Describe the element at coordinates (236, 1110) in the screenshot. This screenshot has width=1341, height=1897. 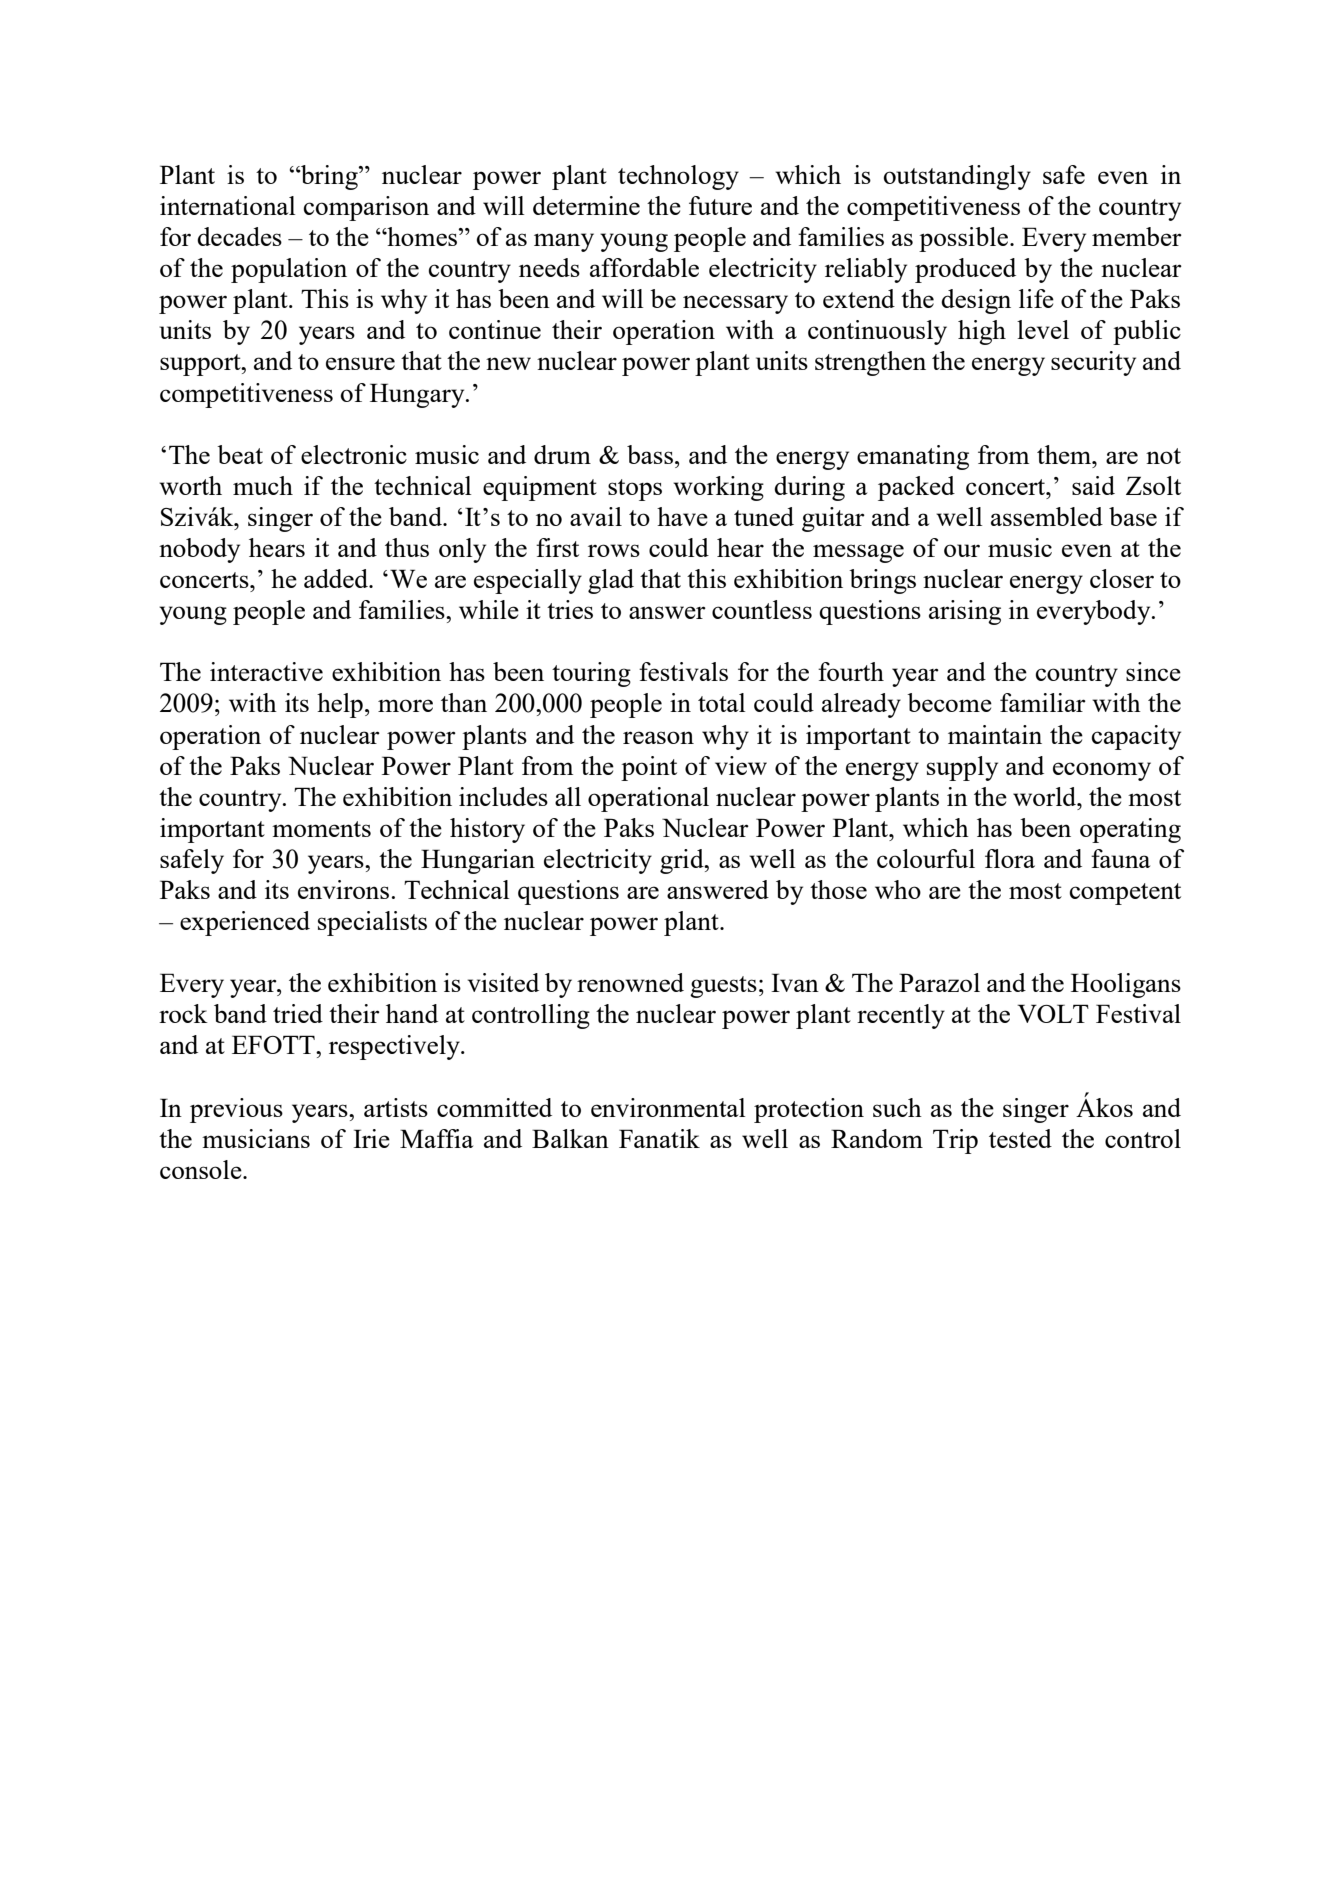
I see `previous` at that location.
